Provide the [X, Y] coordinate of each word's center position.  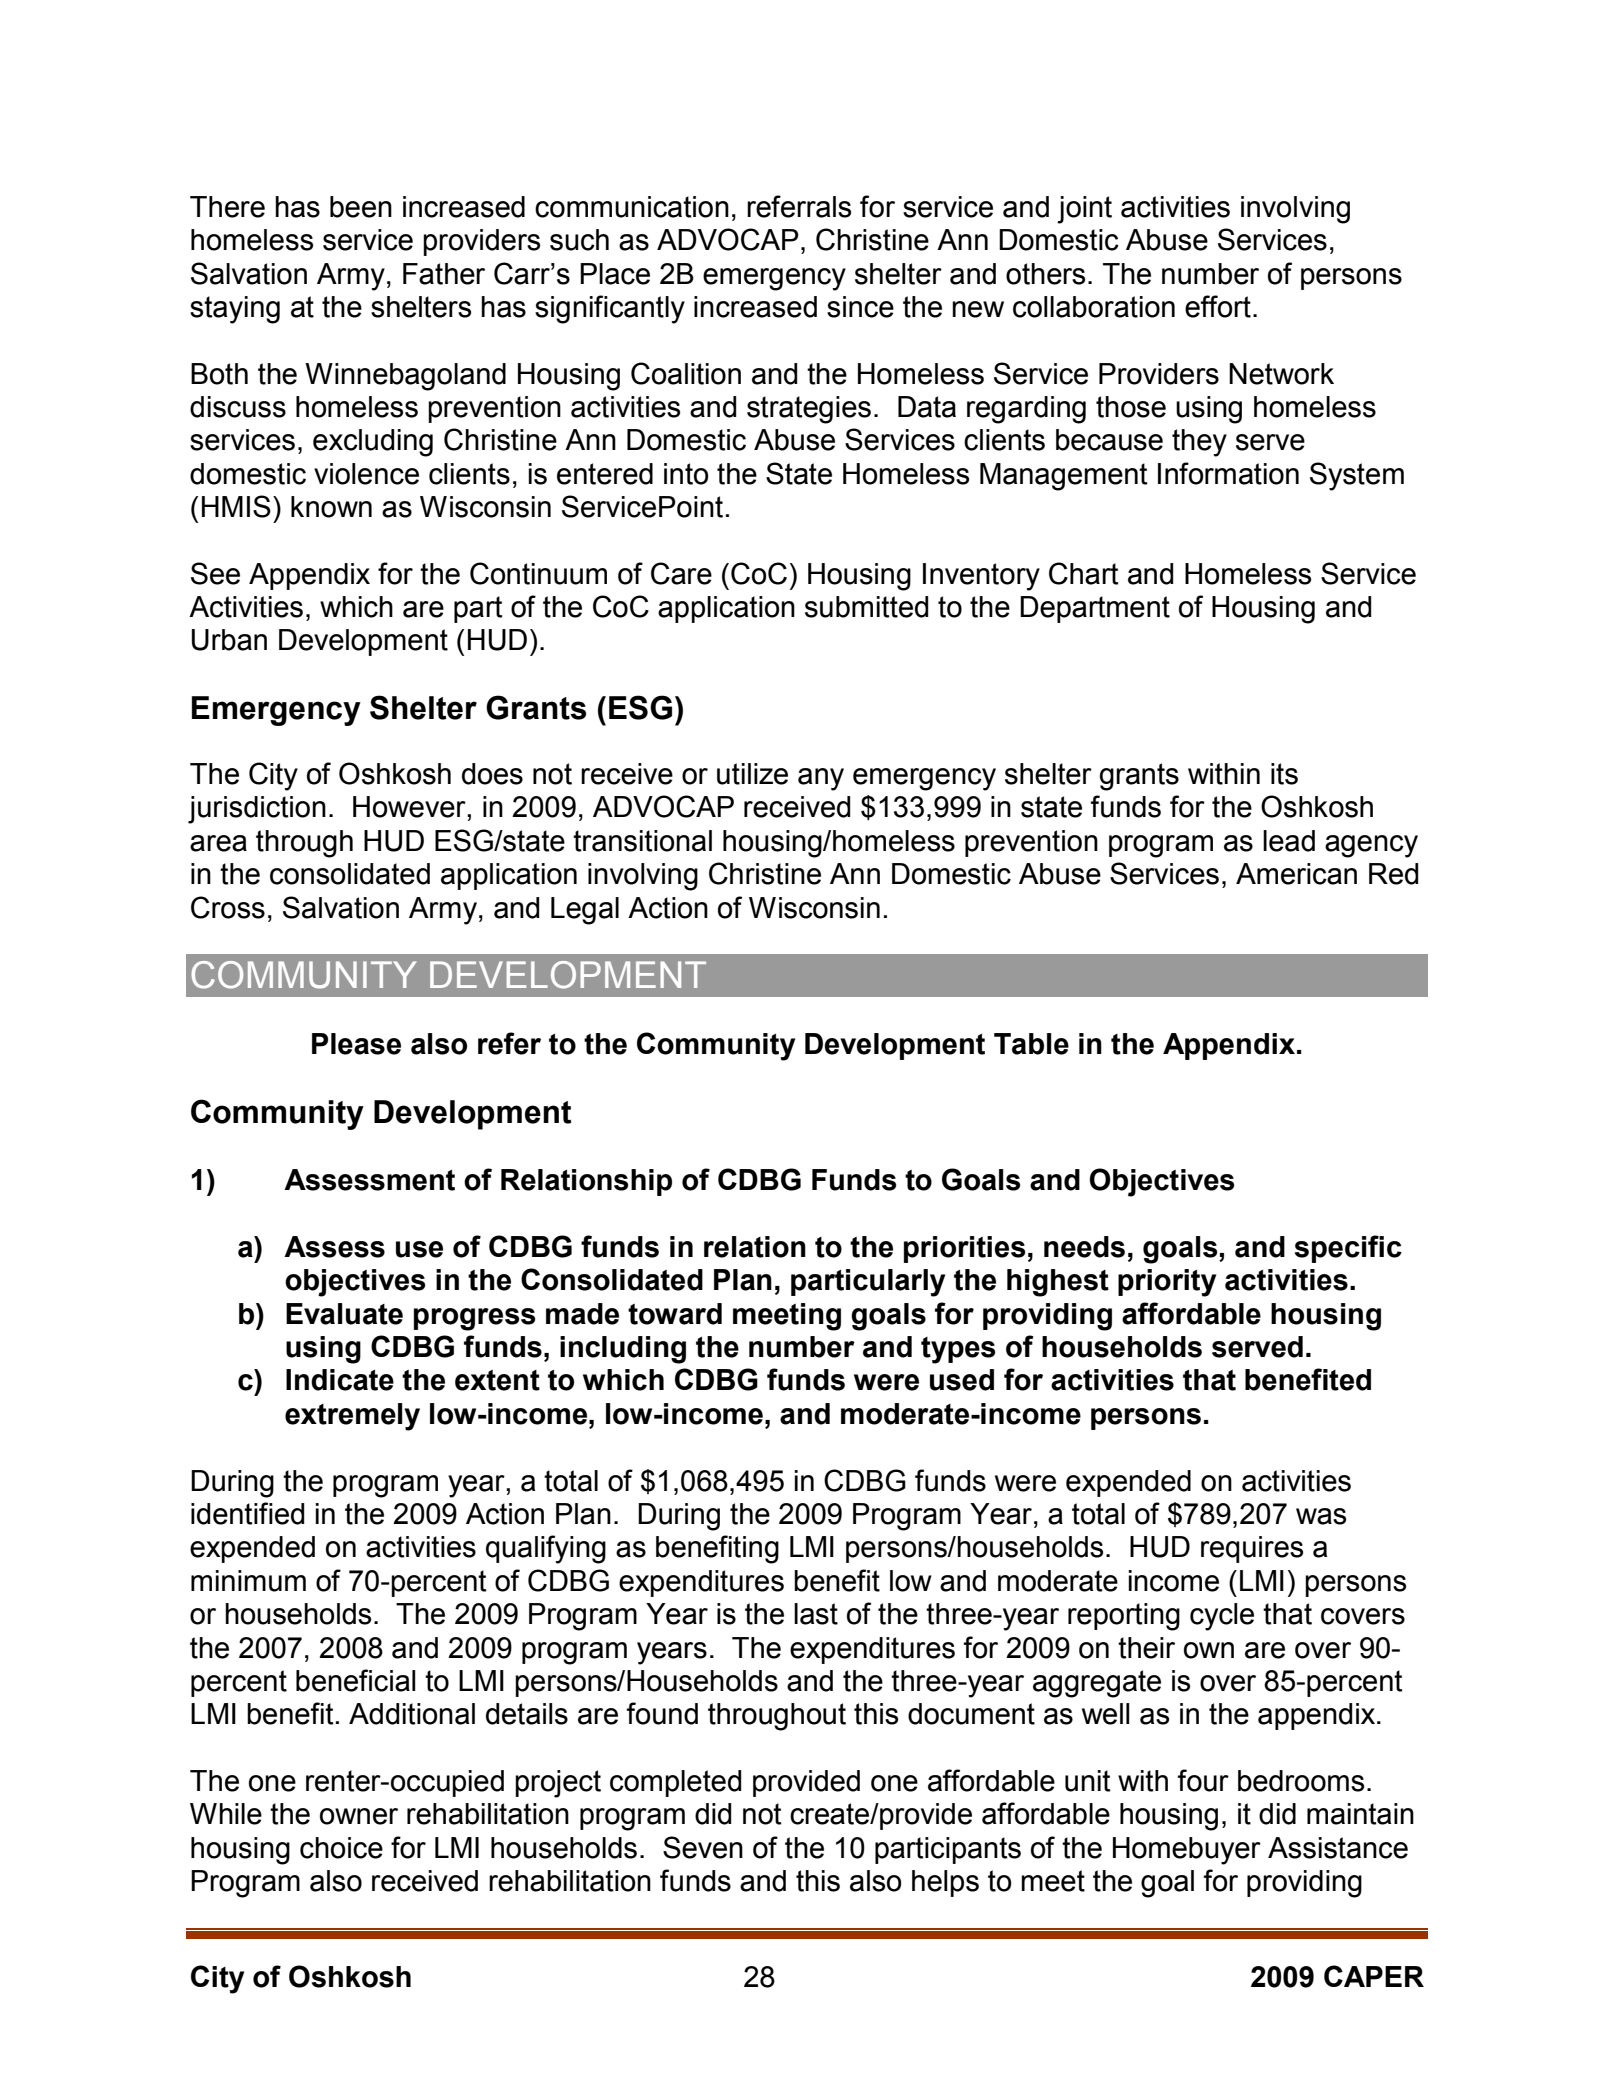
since [860, 307]
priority [1167, 1283]
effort [1218, 306]
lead [1289, 841]
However [410, 807]
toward [675, 1314]
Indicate [340, 1380]
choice [341, 1848]
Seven [703, 1847]
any [821, 779]
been [361, 207]
